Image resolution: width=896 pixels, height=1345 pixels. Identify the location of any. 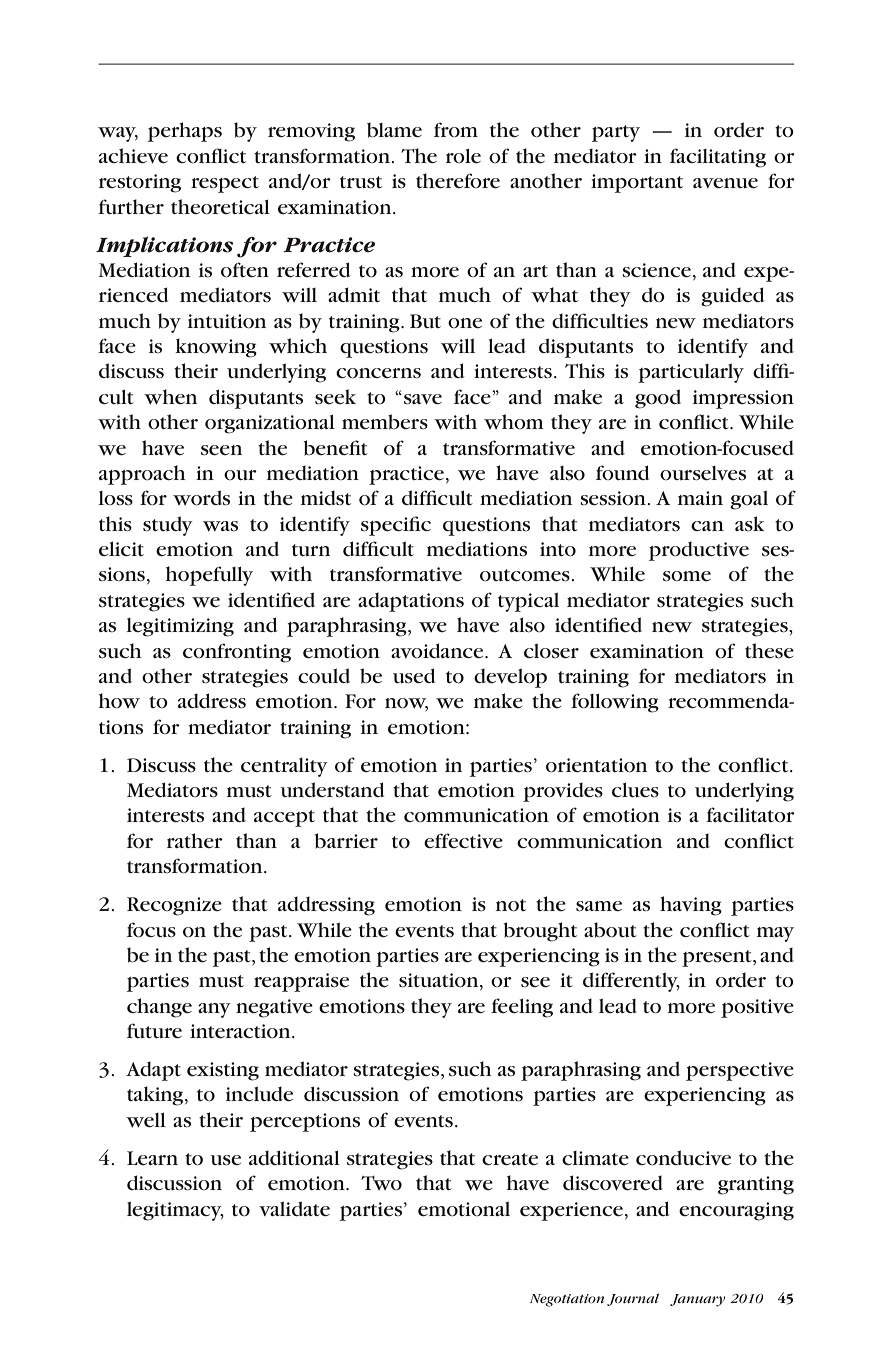
(214, 1010).
